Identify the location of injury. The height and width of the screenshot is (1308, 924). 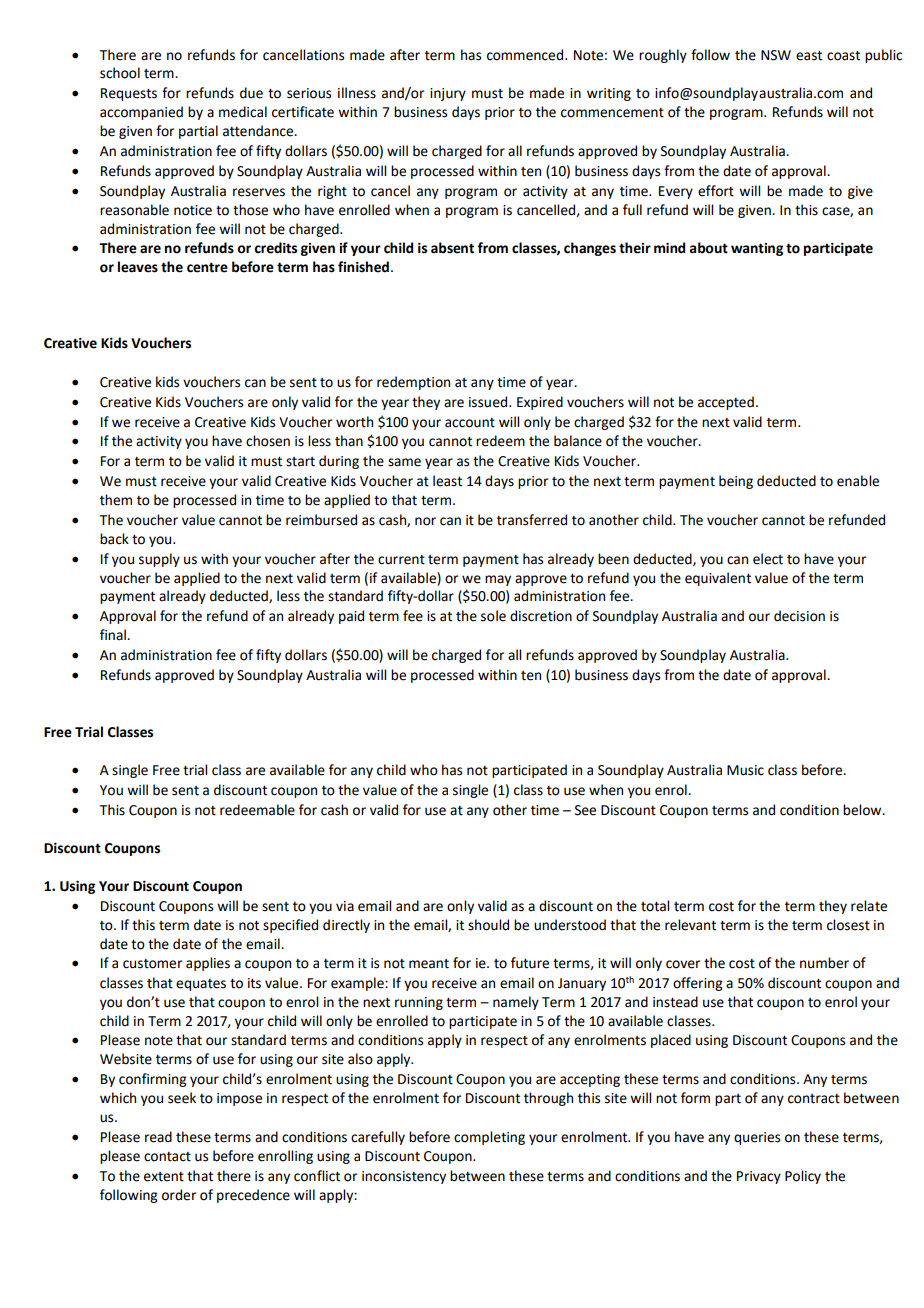
(448, 94).
